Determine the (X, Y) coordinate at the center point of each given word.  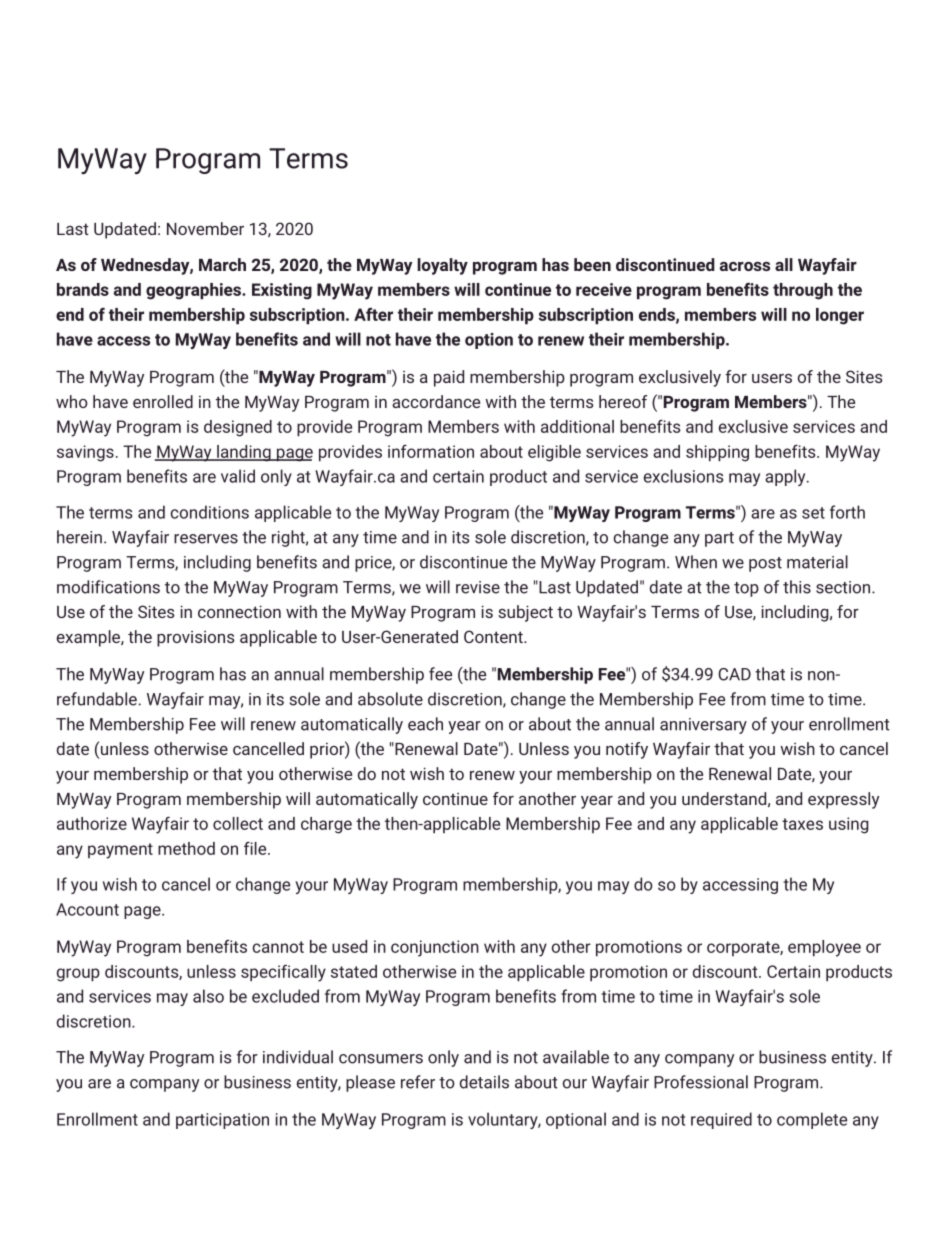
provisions (196, 639)
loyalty (442, 266)
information (431, 451)
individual (298, 1057)
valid (238, 476)
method (186, 848)
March (222, 264)
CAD (734, 674)
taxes (802, 824)
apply (786, 477)
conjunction (435, 948)
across (745, 266)
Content (494, 636)
